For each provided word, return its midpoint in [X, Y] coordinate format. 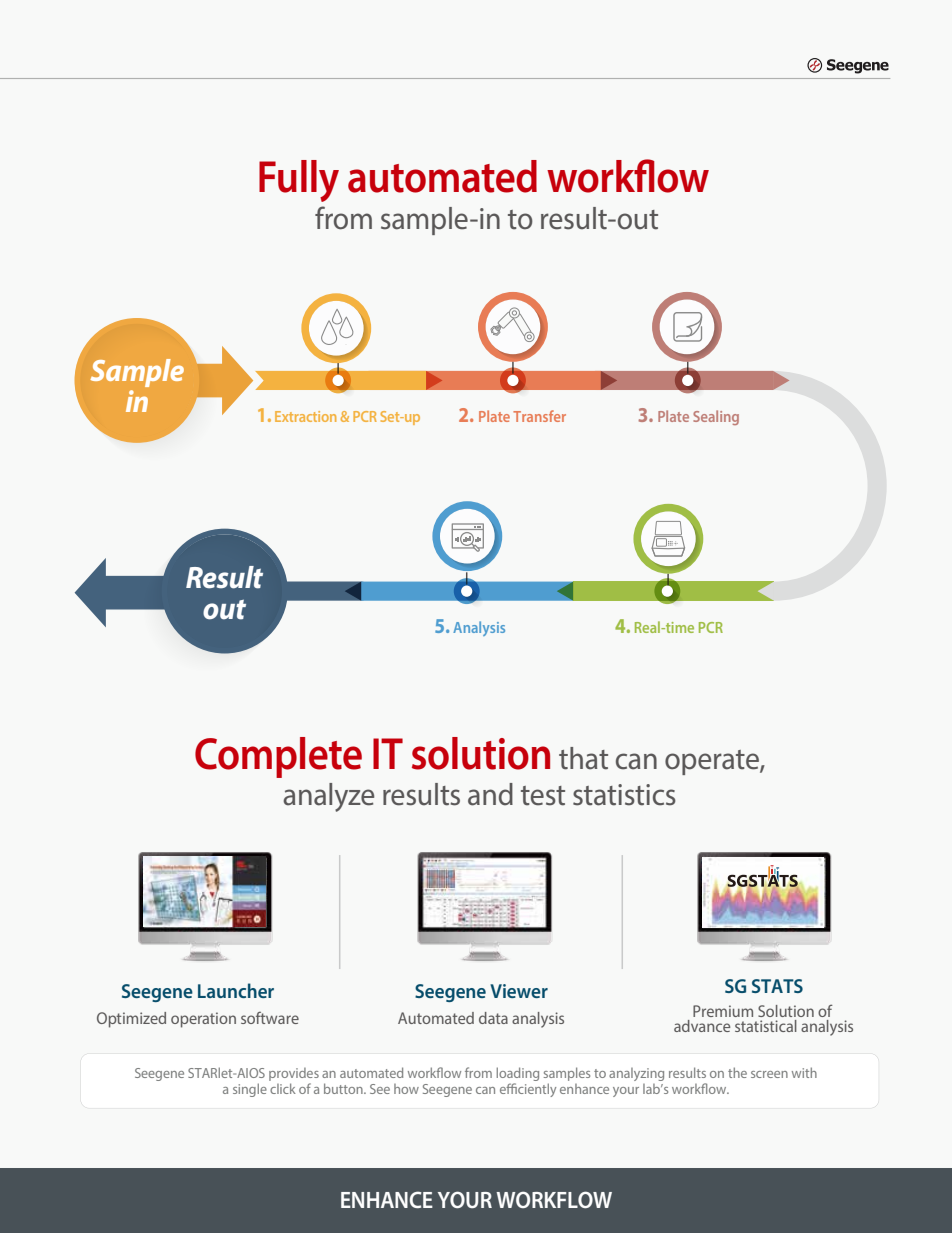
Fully [299, 181]
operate [713, 762]
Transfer [539, 416]
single [250, 1090]
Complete [278, 757]
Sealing [716, 417]
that [583, 758]
